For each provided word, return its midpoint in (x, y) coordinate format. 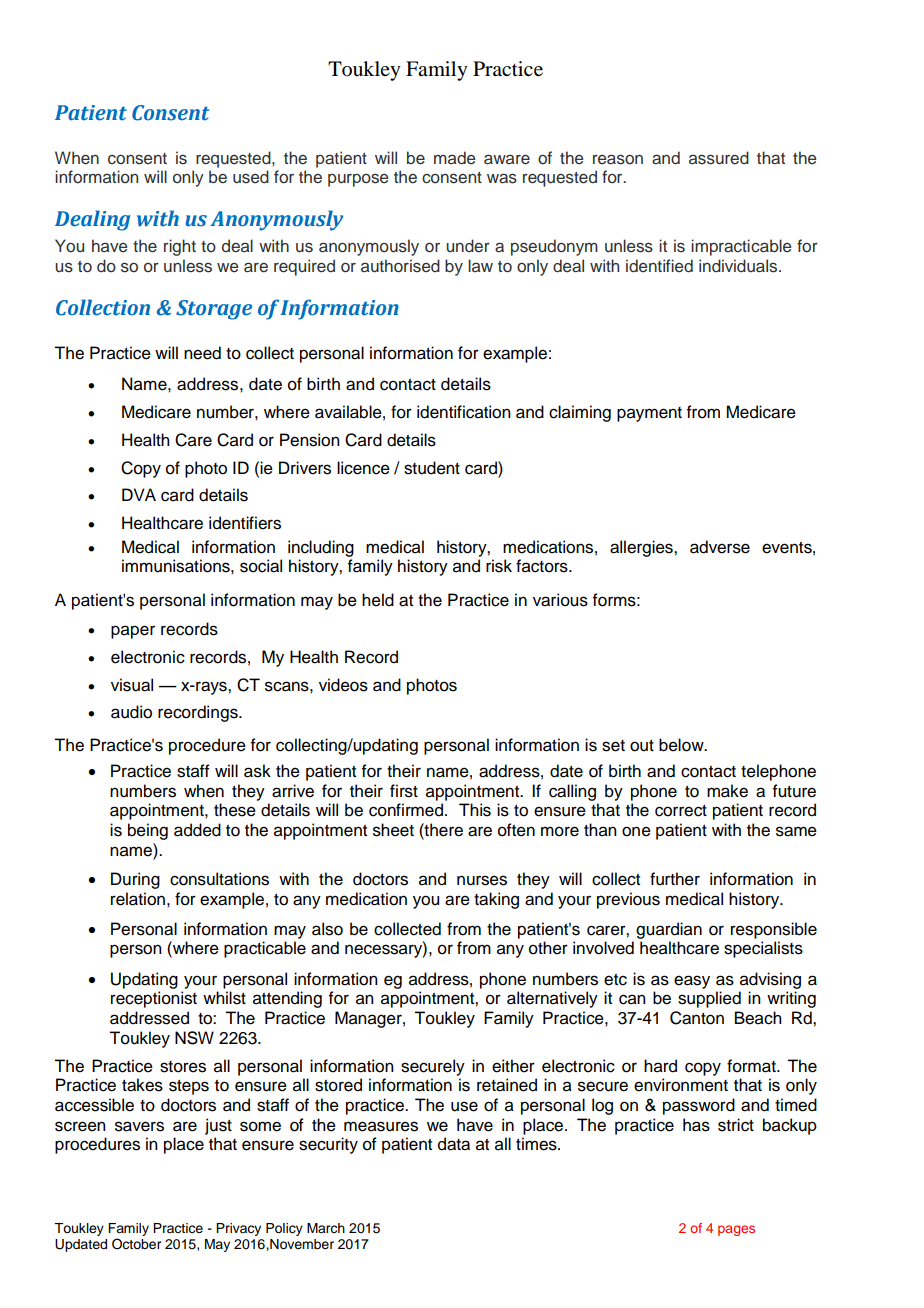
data (454, 1144)
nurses (482, 880)
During (135, 880)
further (675, 879)
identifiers (245, 523)
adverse (720, 547)
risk (499, 566)
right (180, 247)
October (136, 1244)
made (454, 158)
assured (719, 158)
